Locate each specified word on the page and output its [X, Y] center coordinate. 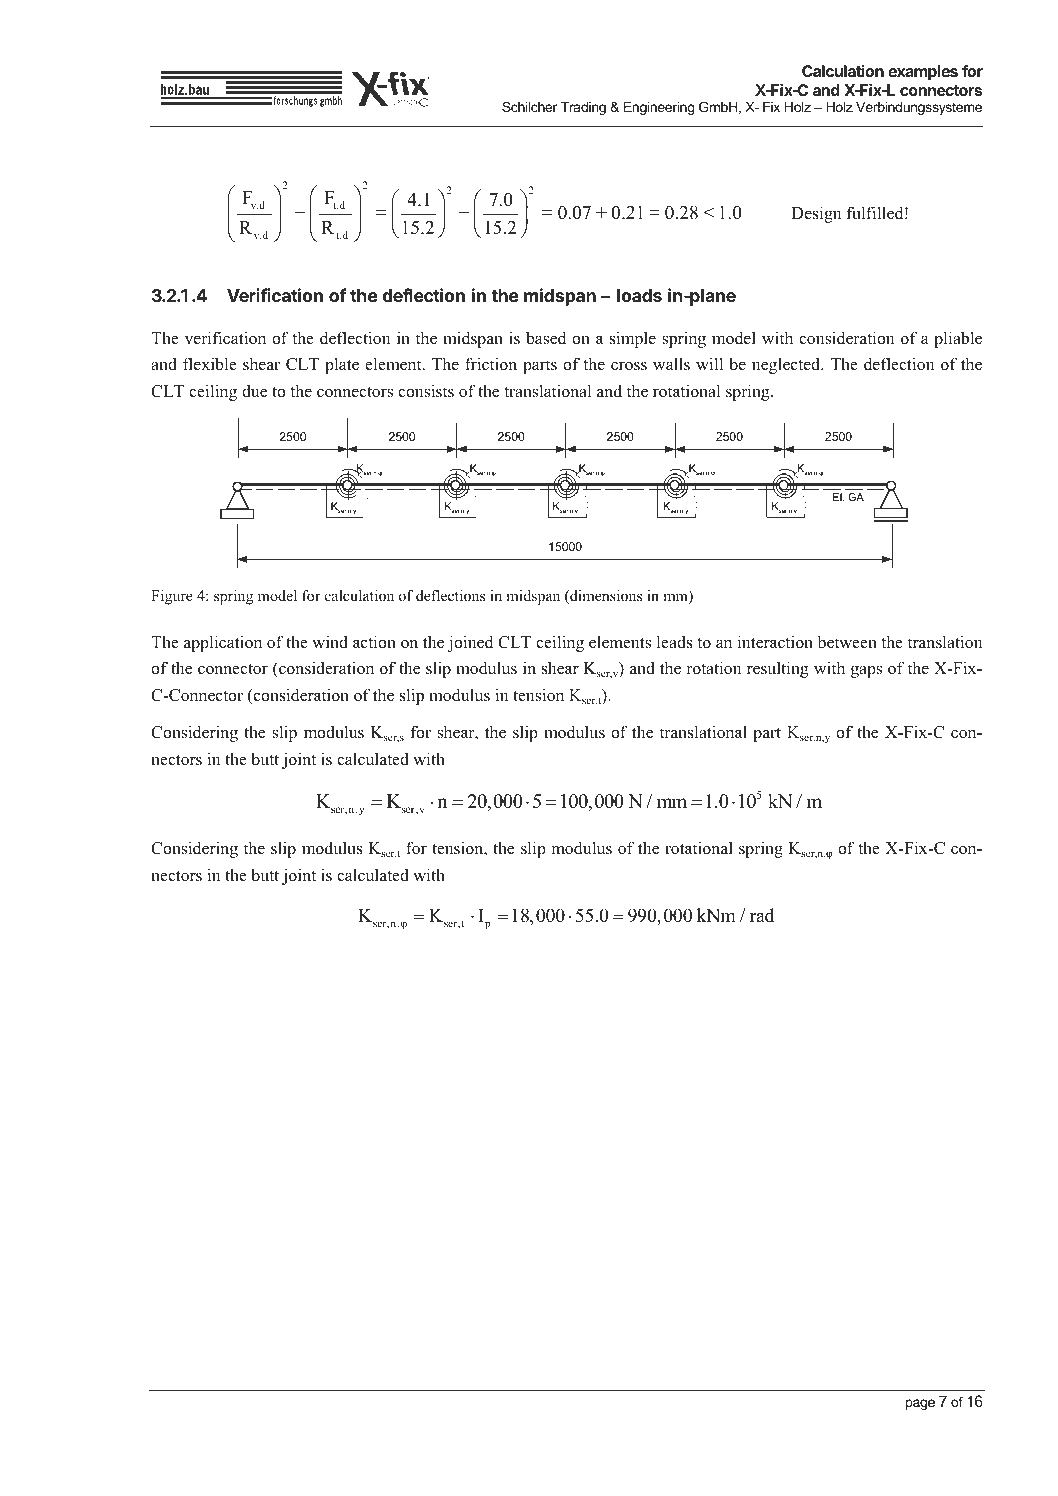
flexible [210, 364]
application [223, 643]
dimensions [605, 597]
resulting [777, 669]
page [920, 1404]
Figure [172, 597]
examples [923, 73]
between [847, 642]
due [254, 391]
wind [330, 642]
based [546, 338]
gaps [866, 672]
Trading [583, 108]
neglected [787, 365]
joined [470, 643]
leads [675, 642]
